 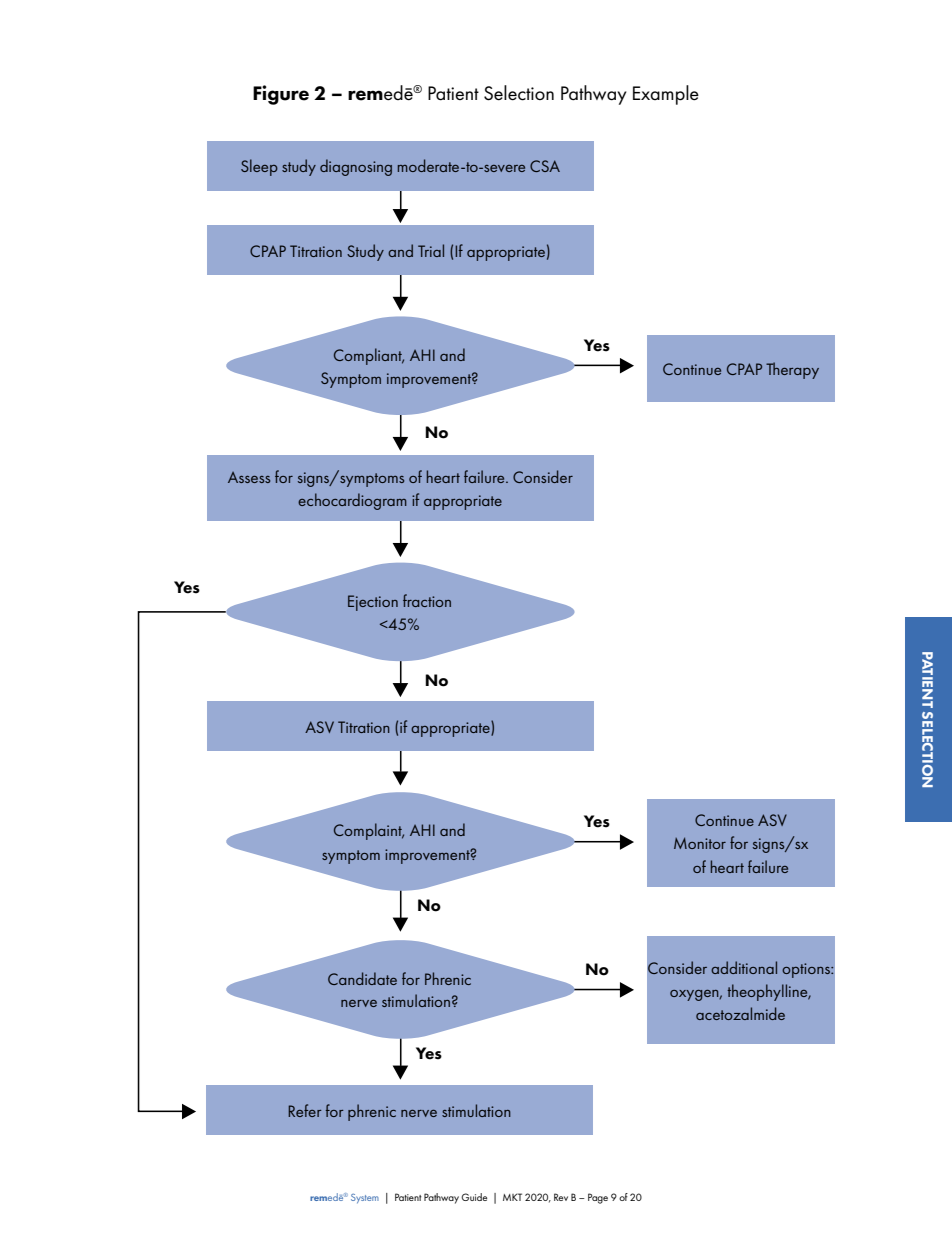 I want to click on Compliant, so click(x=369, y=356).
